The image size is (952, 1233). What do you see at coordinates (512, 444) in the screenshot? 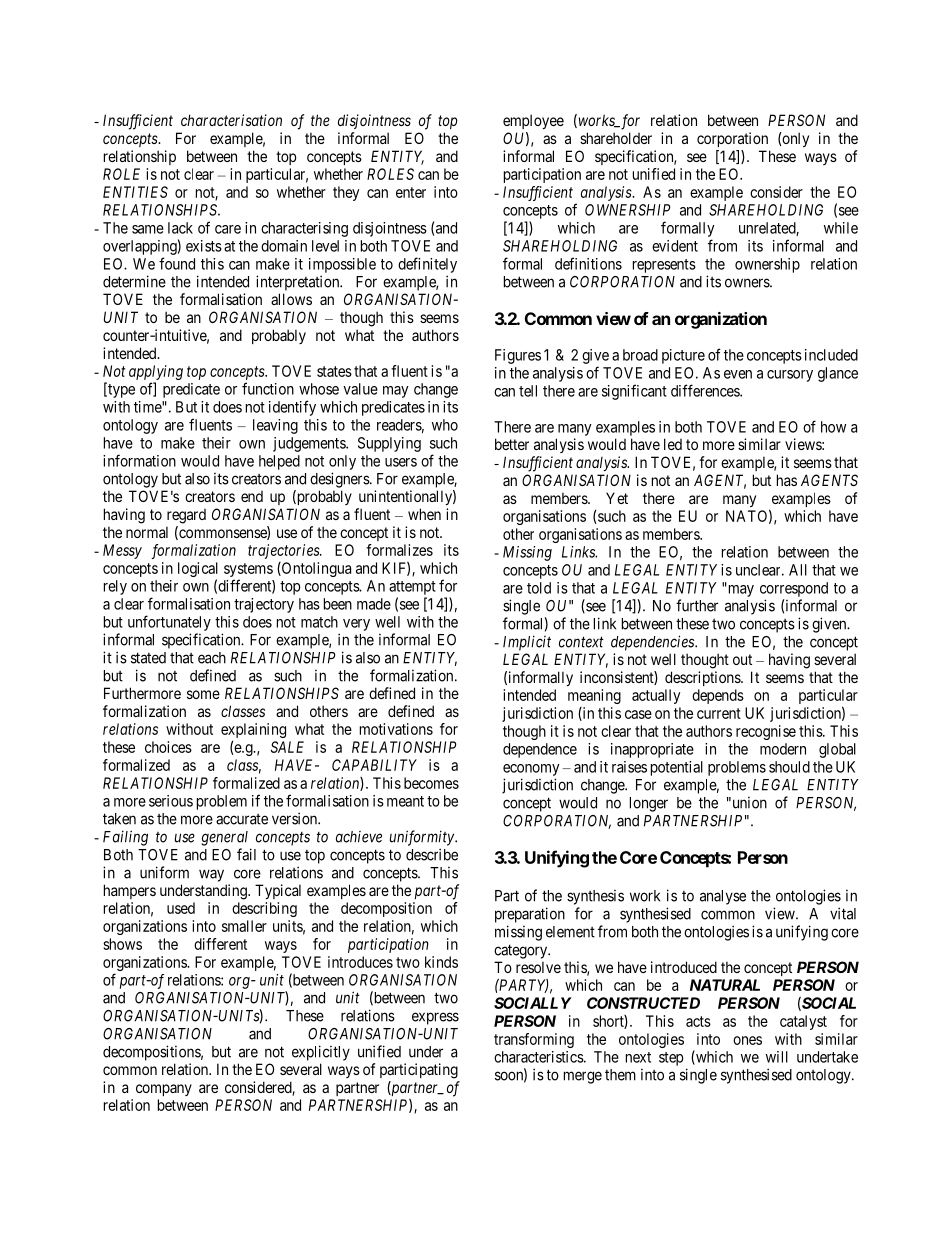
I see `better` at bounding box center [512, 444].
